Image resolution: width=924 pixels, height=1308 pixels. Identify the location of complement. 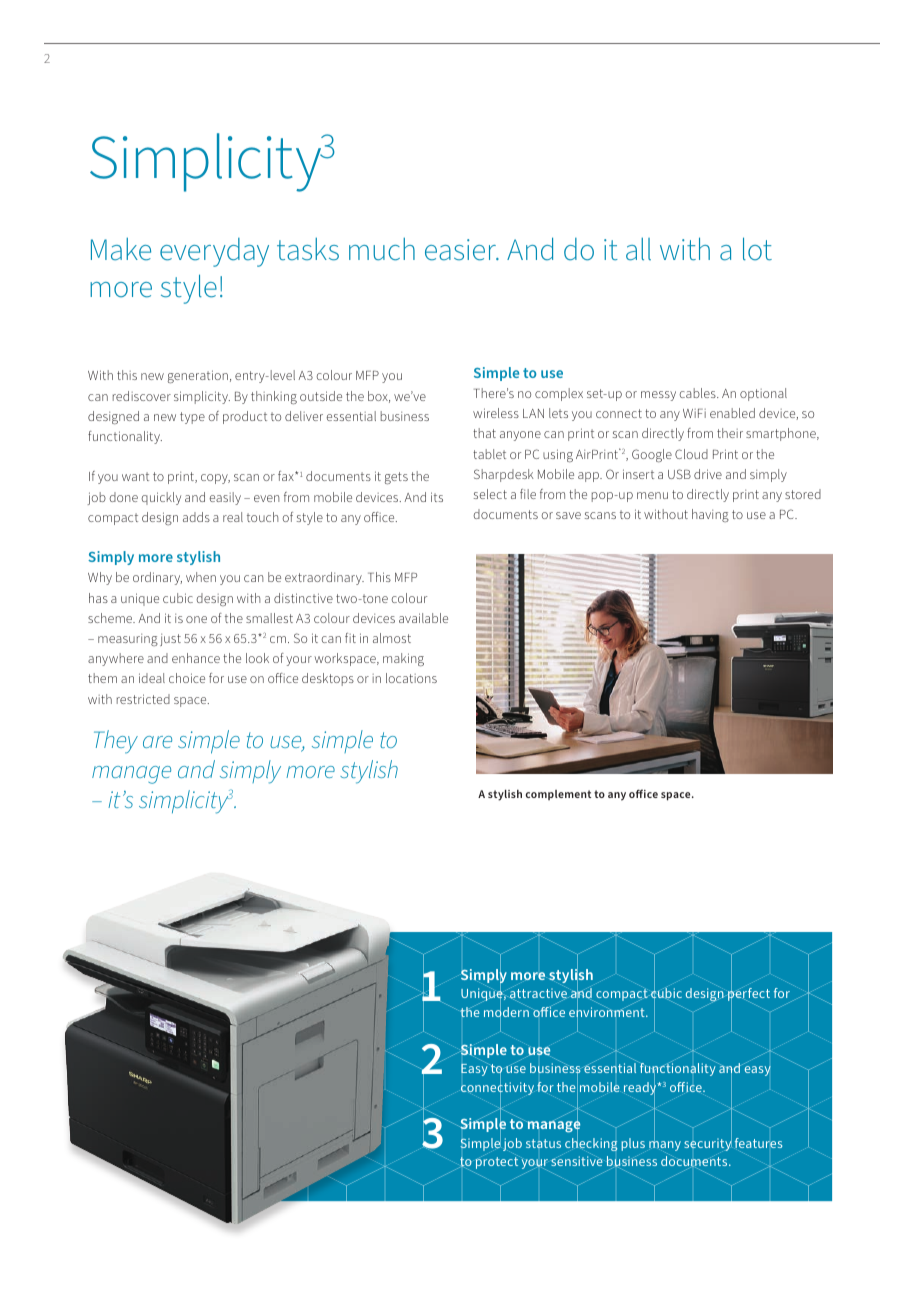
(558, 795).
